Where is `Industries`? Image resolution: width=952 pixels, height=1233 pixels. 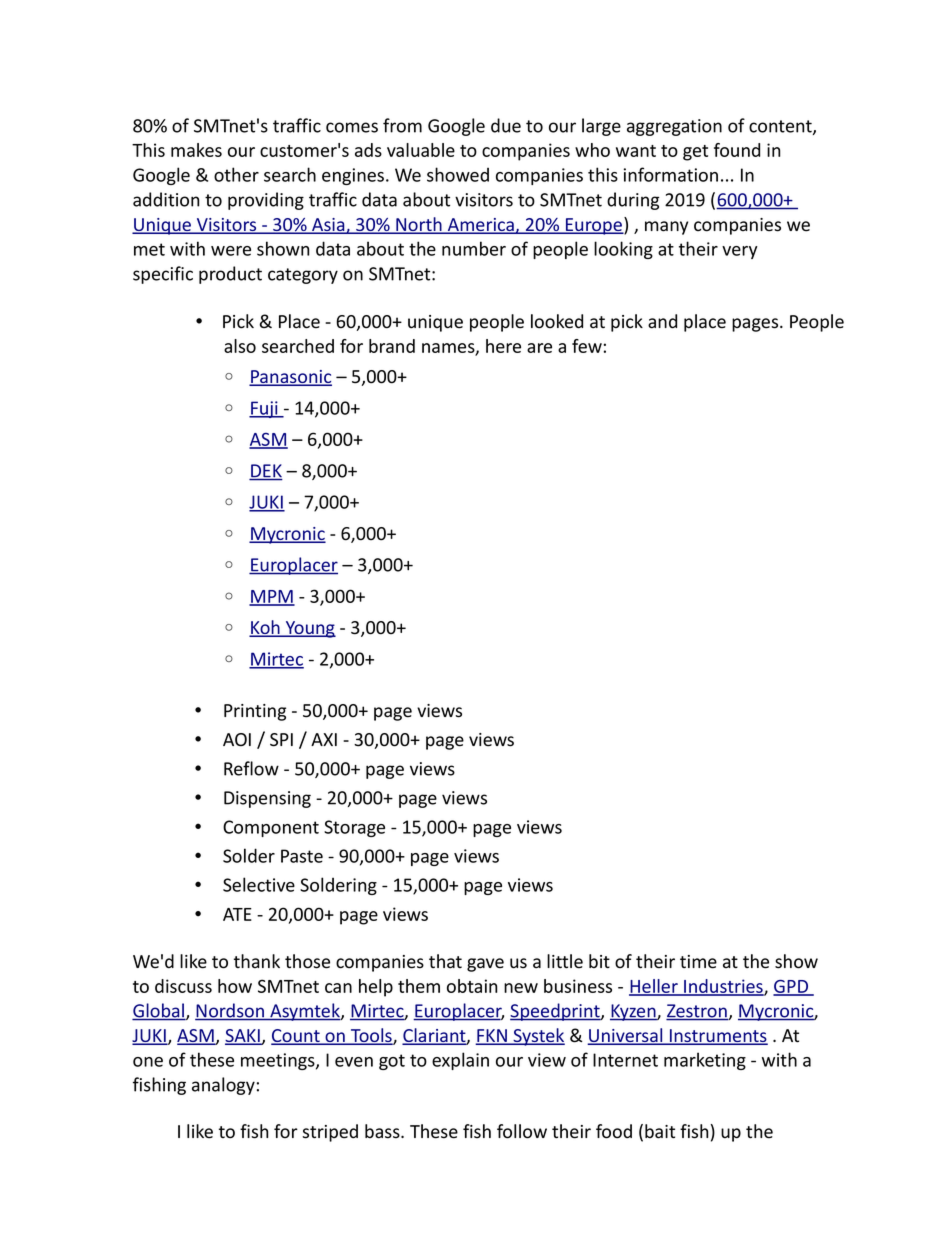 Industries is located at coordinates (723, 987).
